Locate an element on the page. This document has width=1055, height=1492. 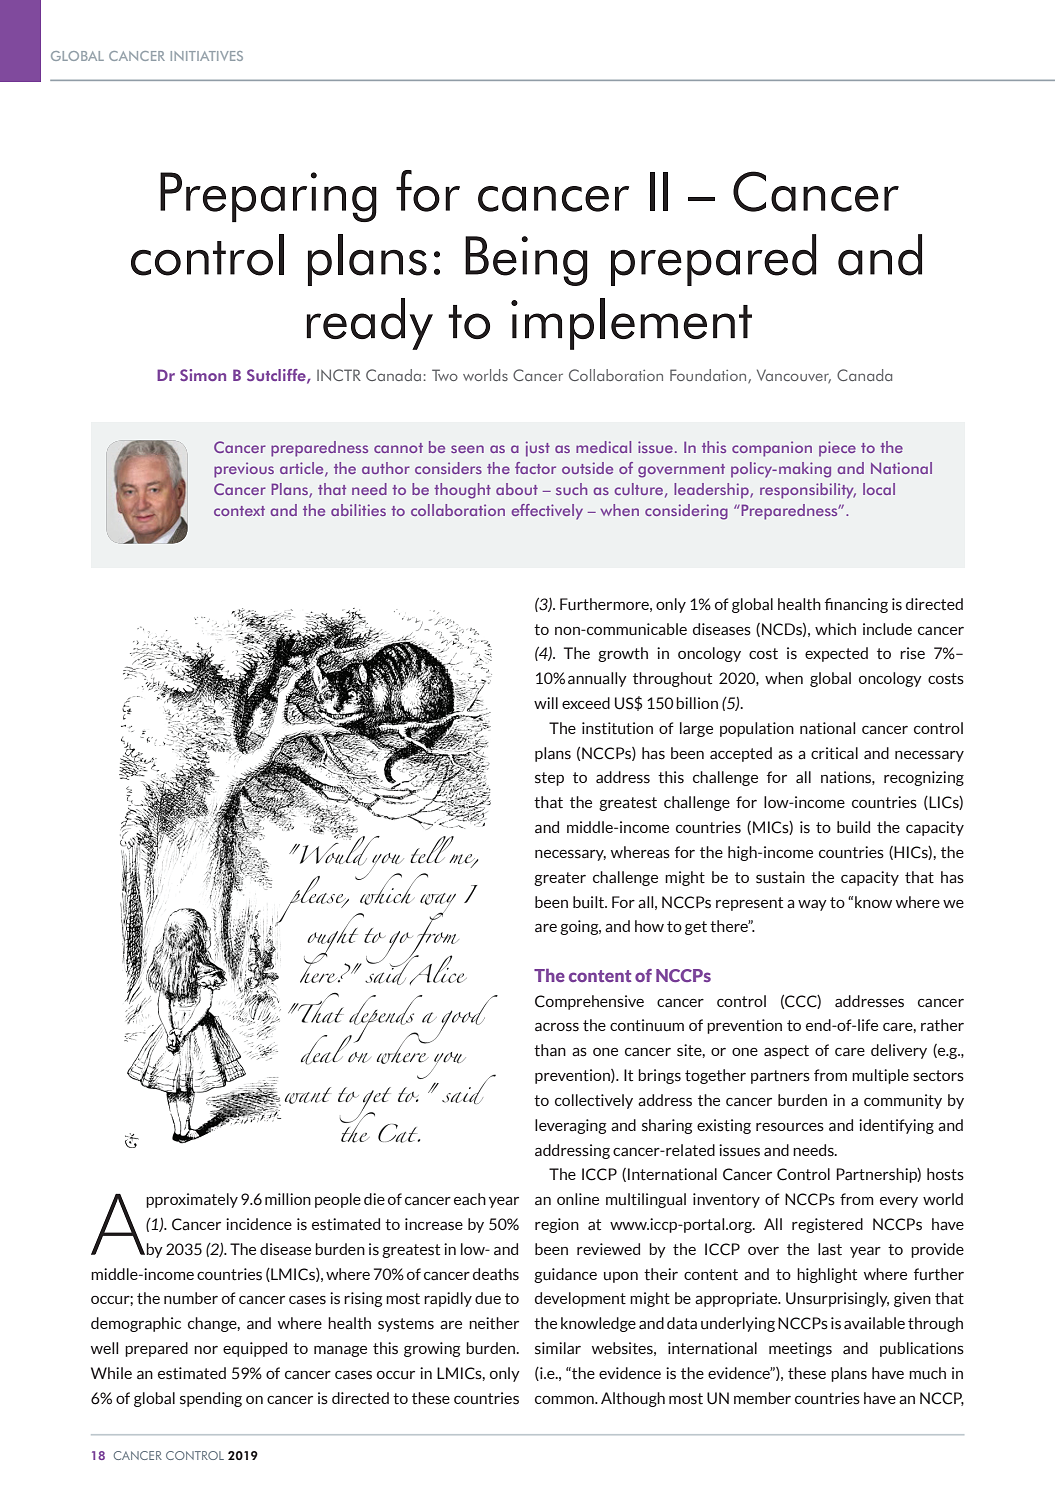
similar is located at coordinates (558, 1348).
